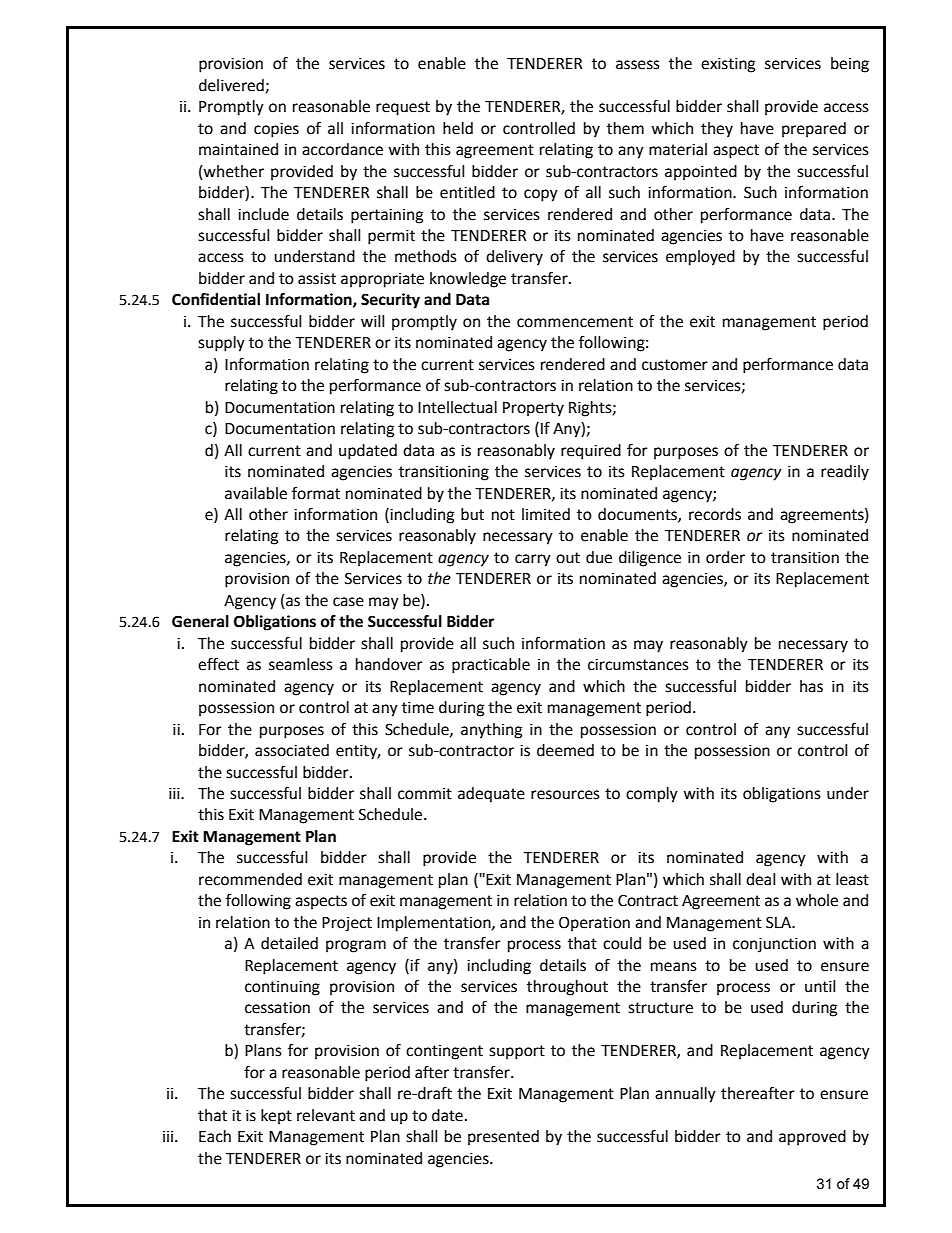 This image has width=952, height=1233. What do you see at coordinates (814, 130) in the image?
I see `prepared` at bounding box center [814, 130].
